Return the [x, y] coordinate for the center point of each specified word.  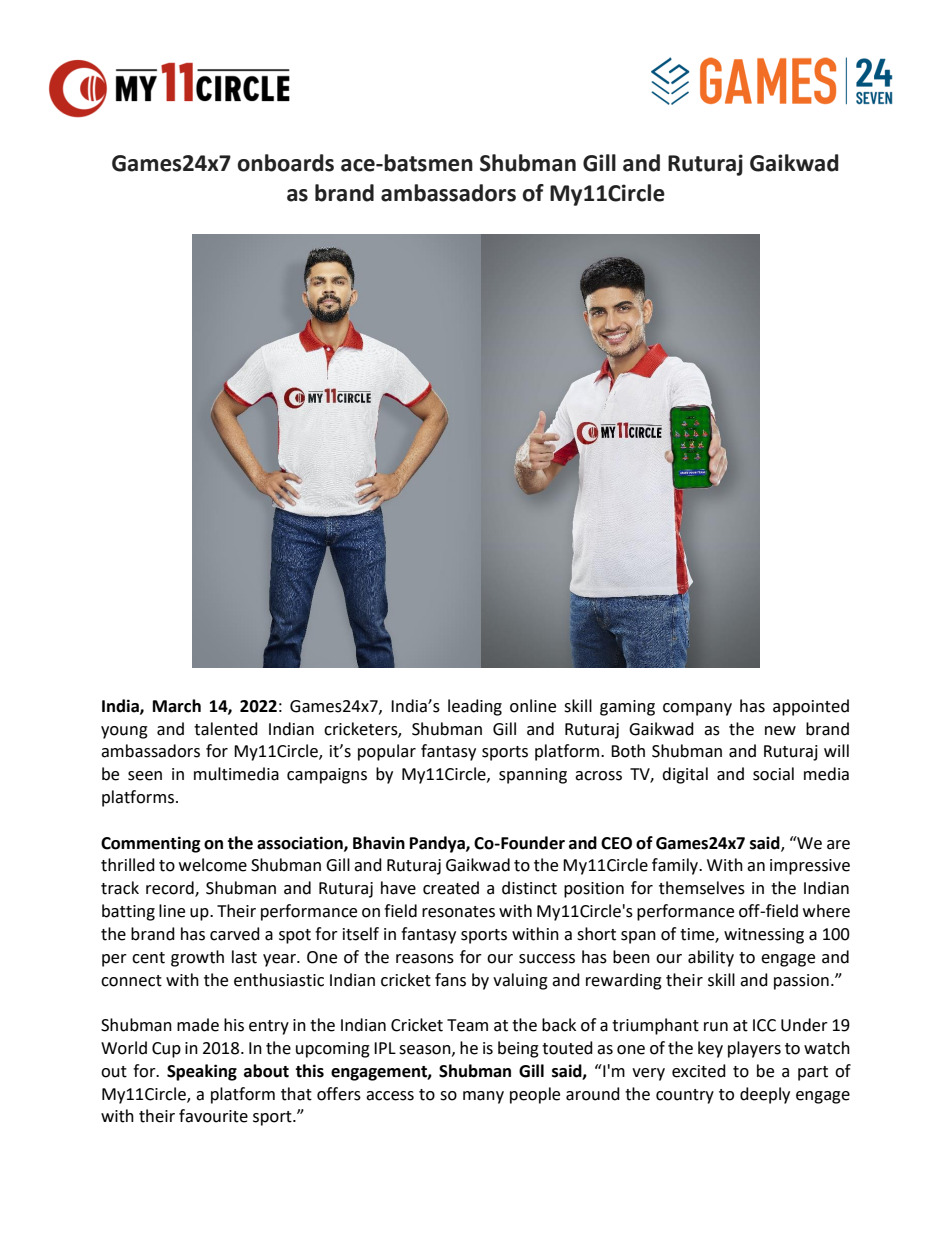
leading [475, 707]
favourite [213, 1116]
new [780, 731]
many [483, 1097]
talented [226, 729]
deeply [765, 1095]
